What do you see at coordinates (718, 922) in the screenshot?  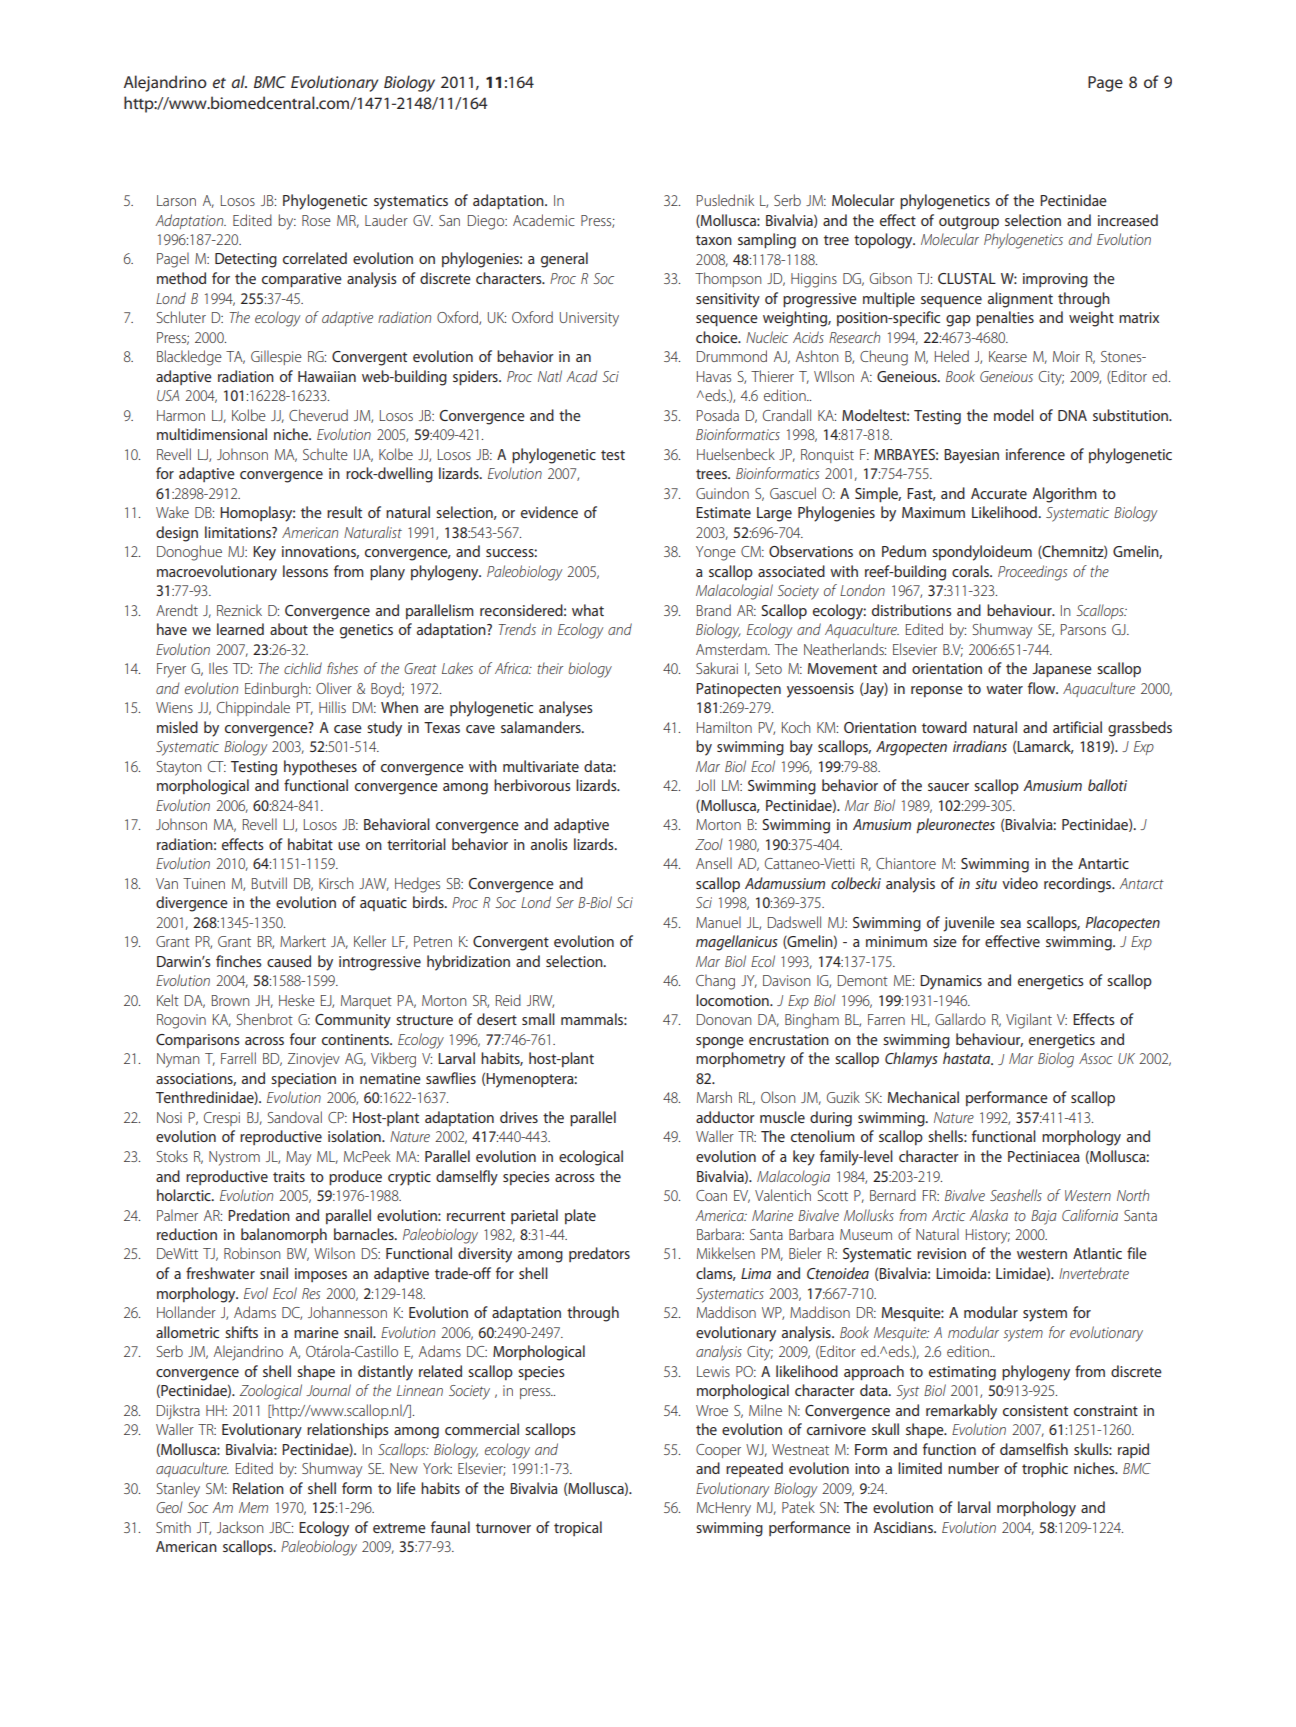 I see `Manuel` at bounding box center [718, 922].
